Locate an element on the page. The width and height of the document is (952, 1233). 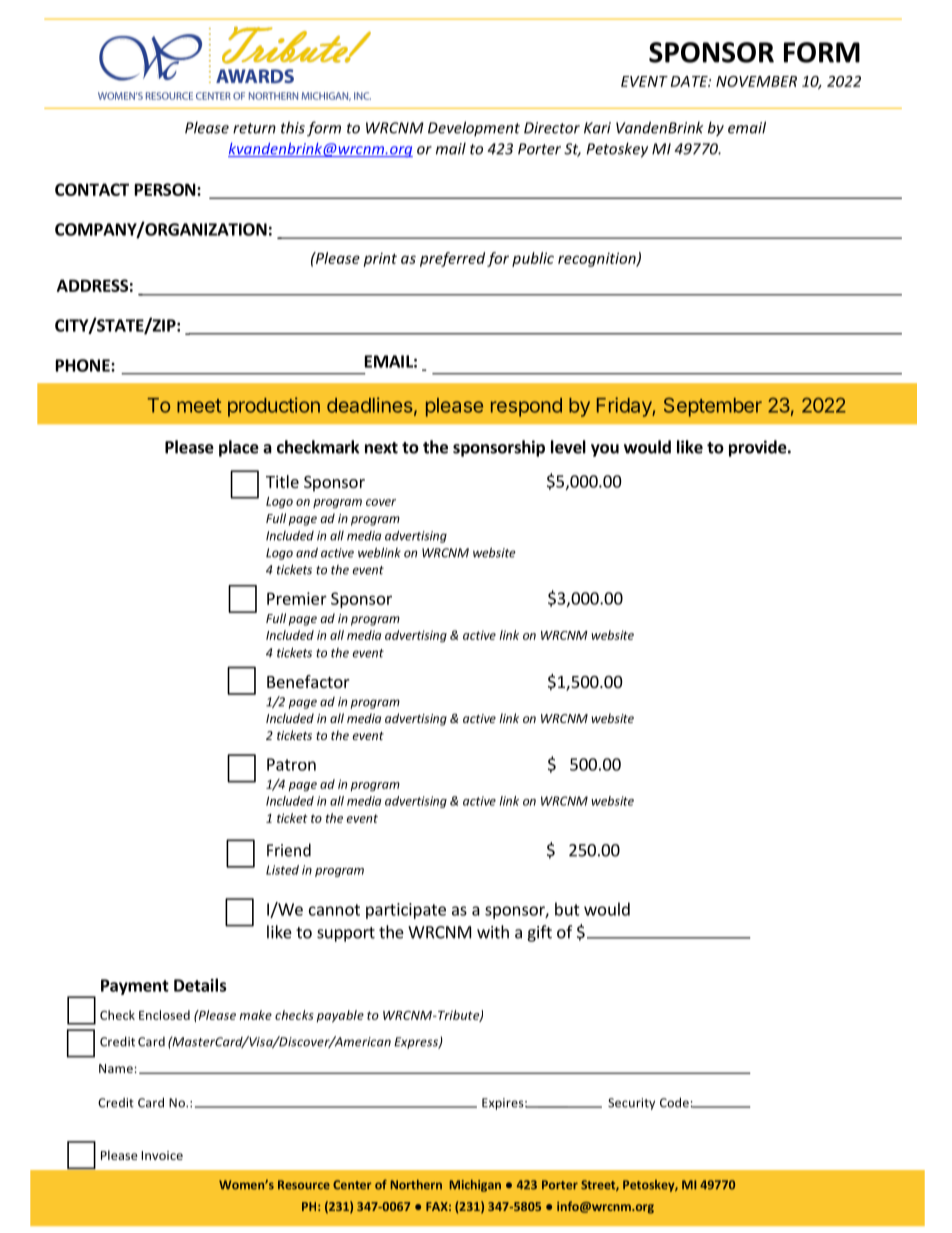
gift is located at coordinates (539, 933).
